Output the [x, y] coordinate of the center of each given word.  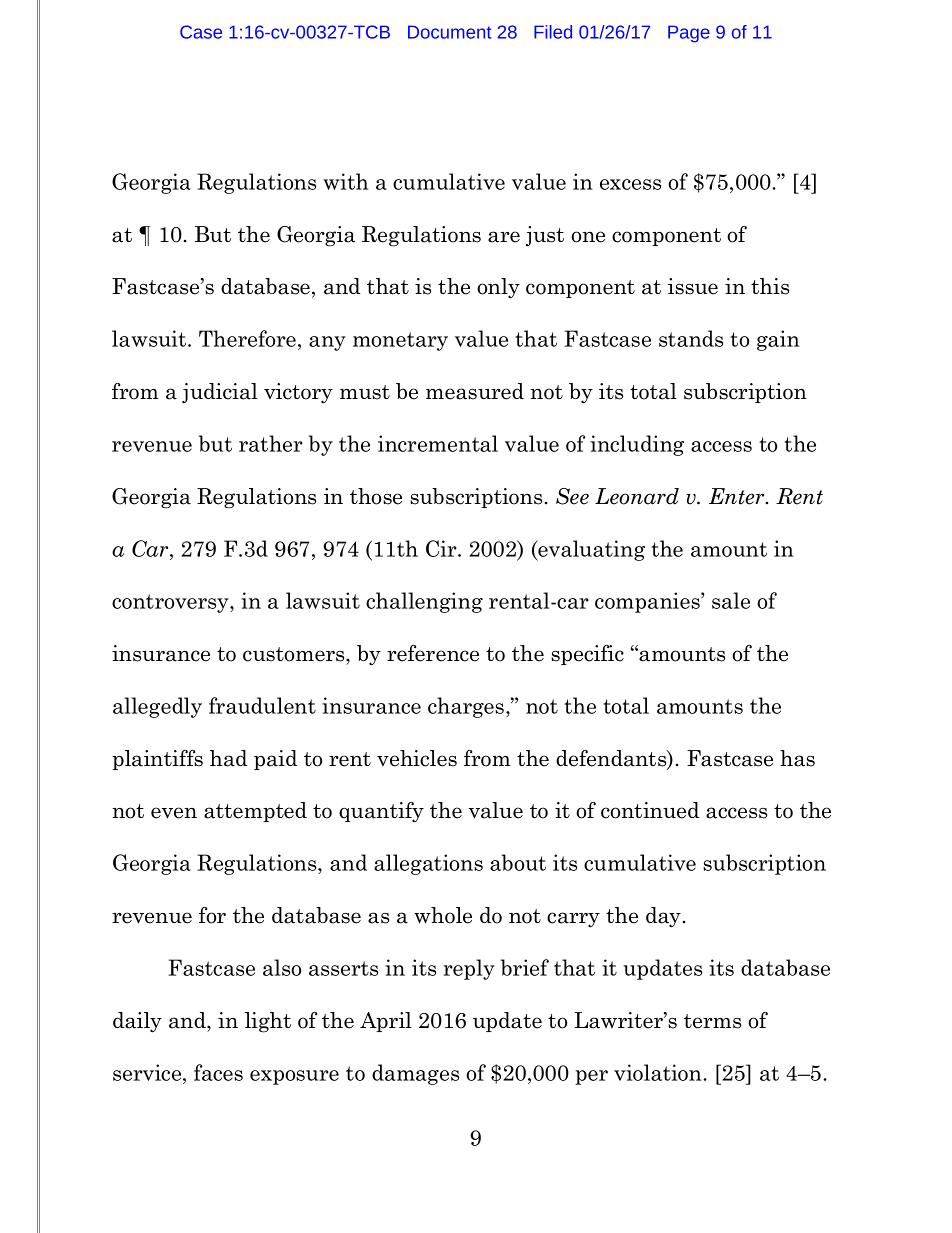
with [345, 181]
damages [415, 1074]
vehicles [417, 758]
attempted [255, 812]
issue [693, 286]
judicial [220, 393]
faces [218, 1072]
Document [450, 32]
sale [731, 600]
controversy [171, 603]
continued [650, 810]
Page [689, 34]
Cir [442, 548]
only [498, 288]
